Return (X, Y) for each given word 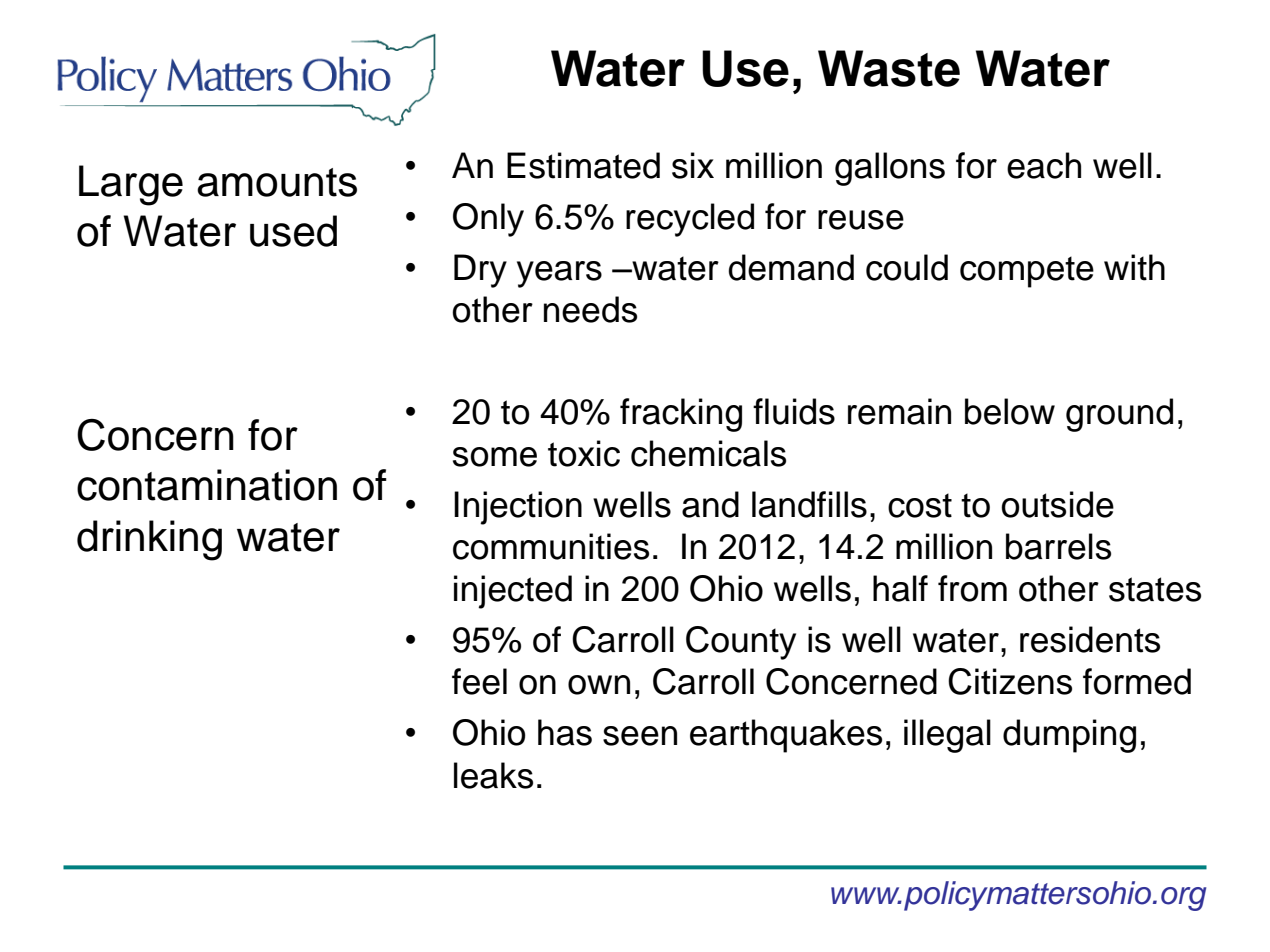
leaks (493, 775)
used (293, 231)
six (693, 165)
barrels (1058, 546)
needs (590, 309)
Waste (889, 68)
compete (1027, 272)
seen (640, 736)
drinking (149, 540)
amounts (277, 182)
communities (551, 546)
